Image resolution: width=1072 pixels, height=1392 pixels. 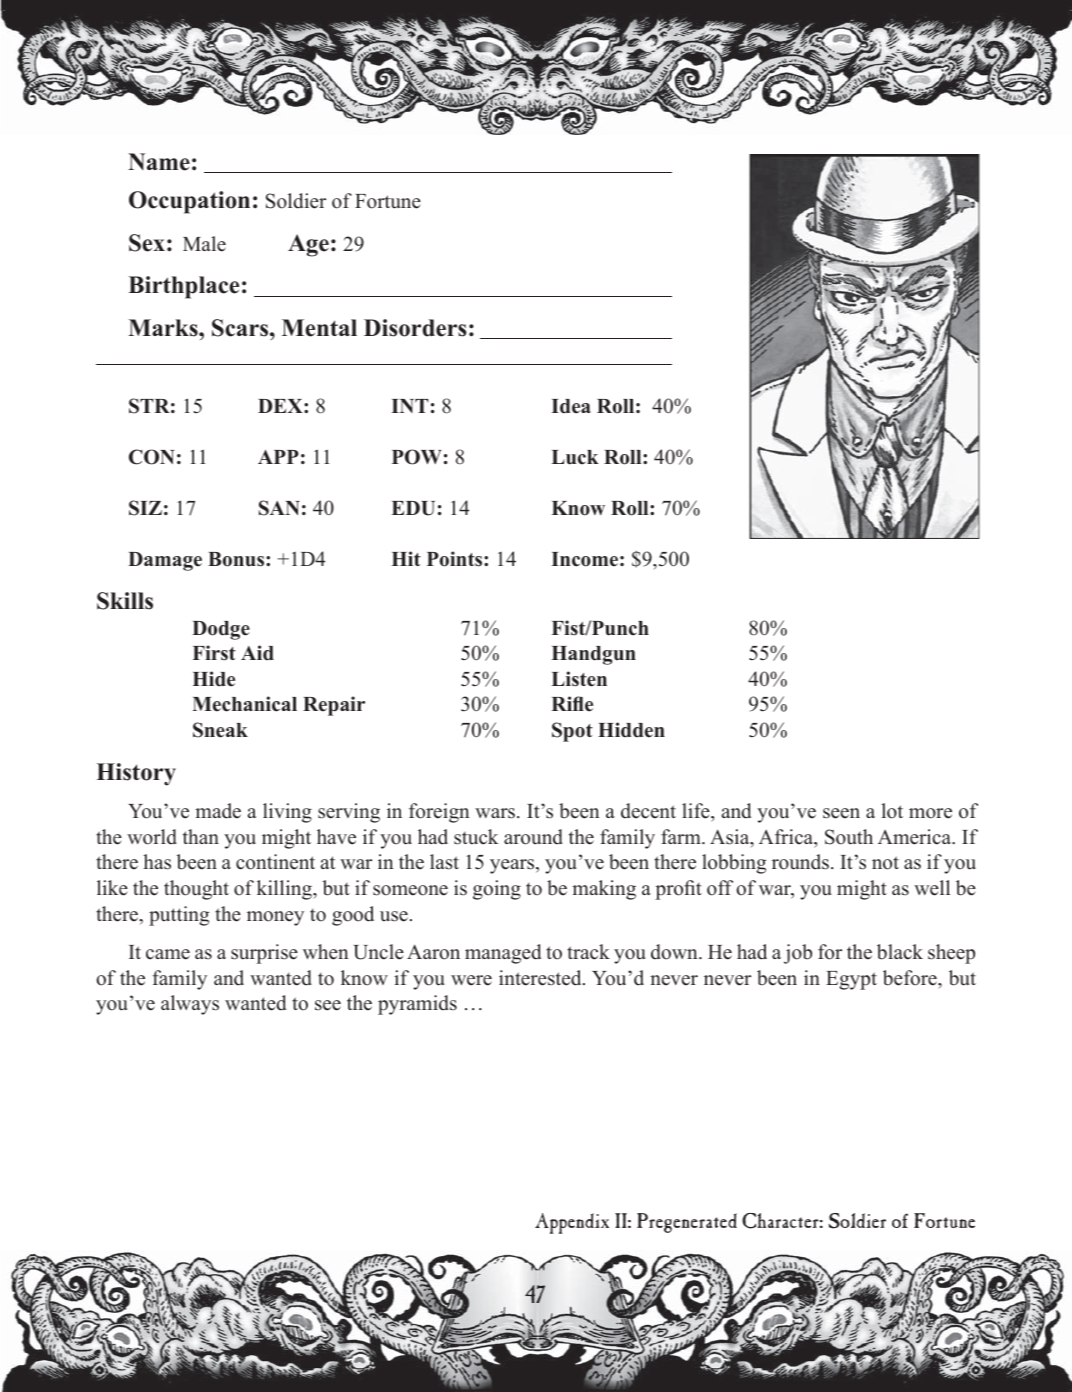 What do you see at coordinates (190, 1005) in the screenshot?
I see `always` at bounding box center [190, 1005].
